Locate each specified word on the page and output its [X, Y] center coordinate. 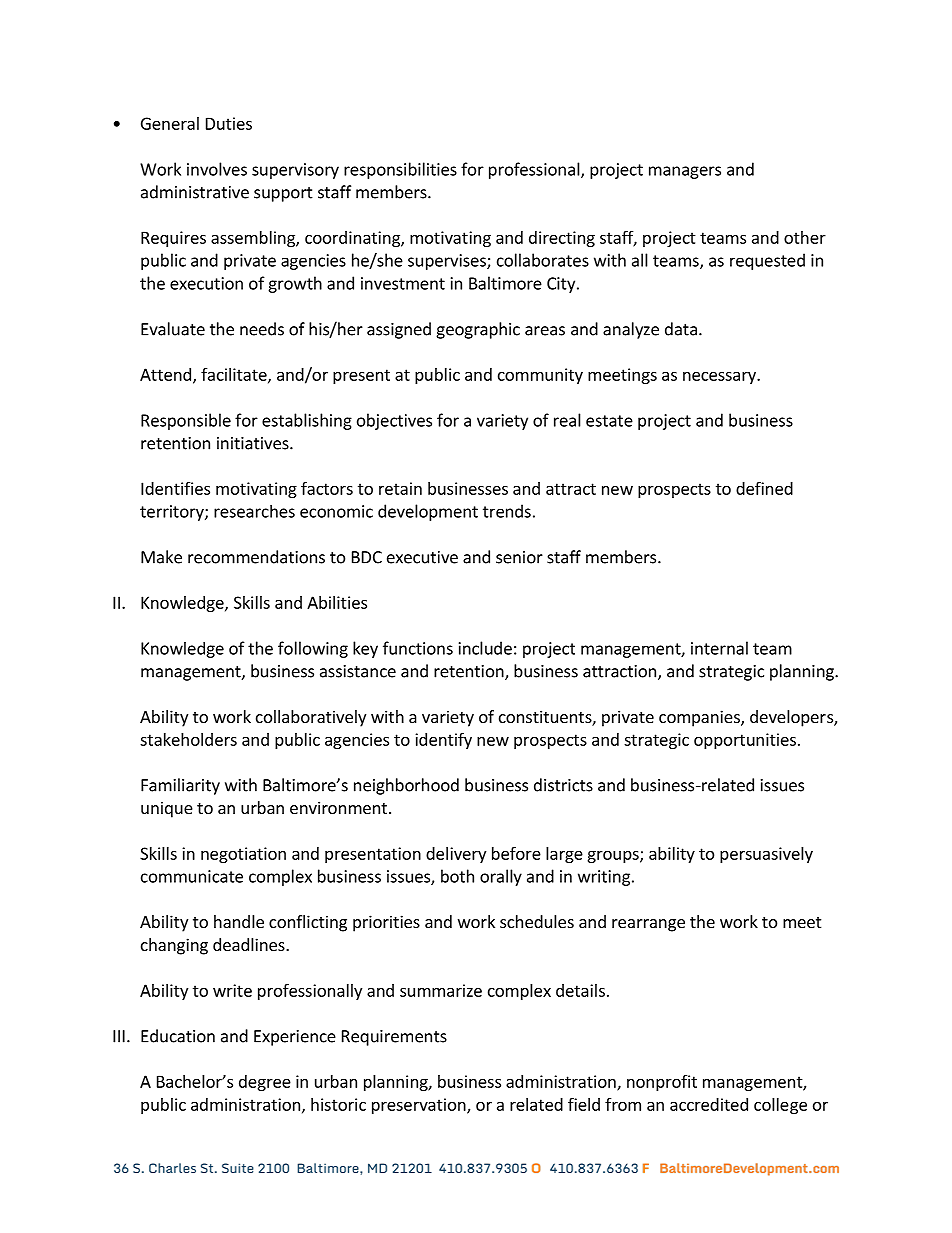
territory [173, 513]
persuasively [766, 855]
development [428, 512]
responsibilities [400, 170]
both [457, 876]
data [681, 329]
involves [217, 169]
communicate [192, 876]
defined [764, 488]
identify [443, 740]
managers [685, 172]
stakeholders [188, 739]
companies [700, 718]
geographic [478, 330]
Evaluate [173, 329]
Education [178, 1036]
